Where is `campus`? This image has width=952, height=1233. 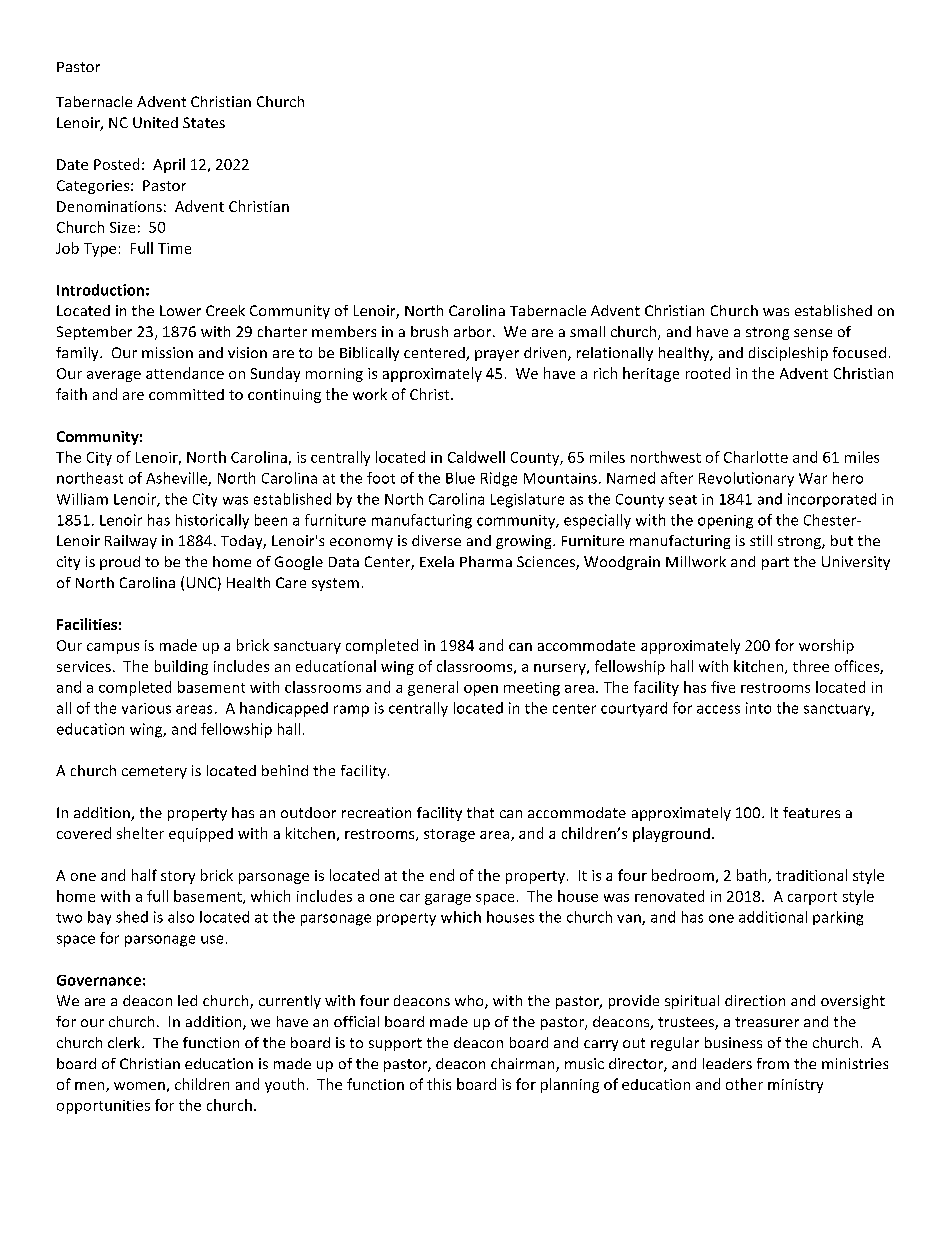 campus is located at coordinates (113, 648).
